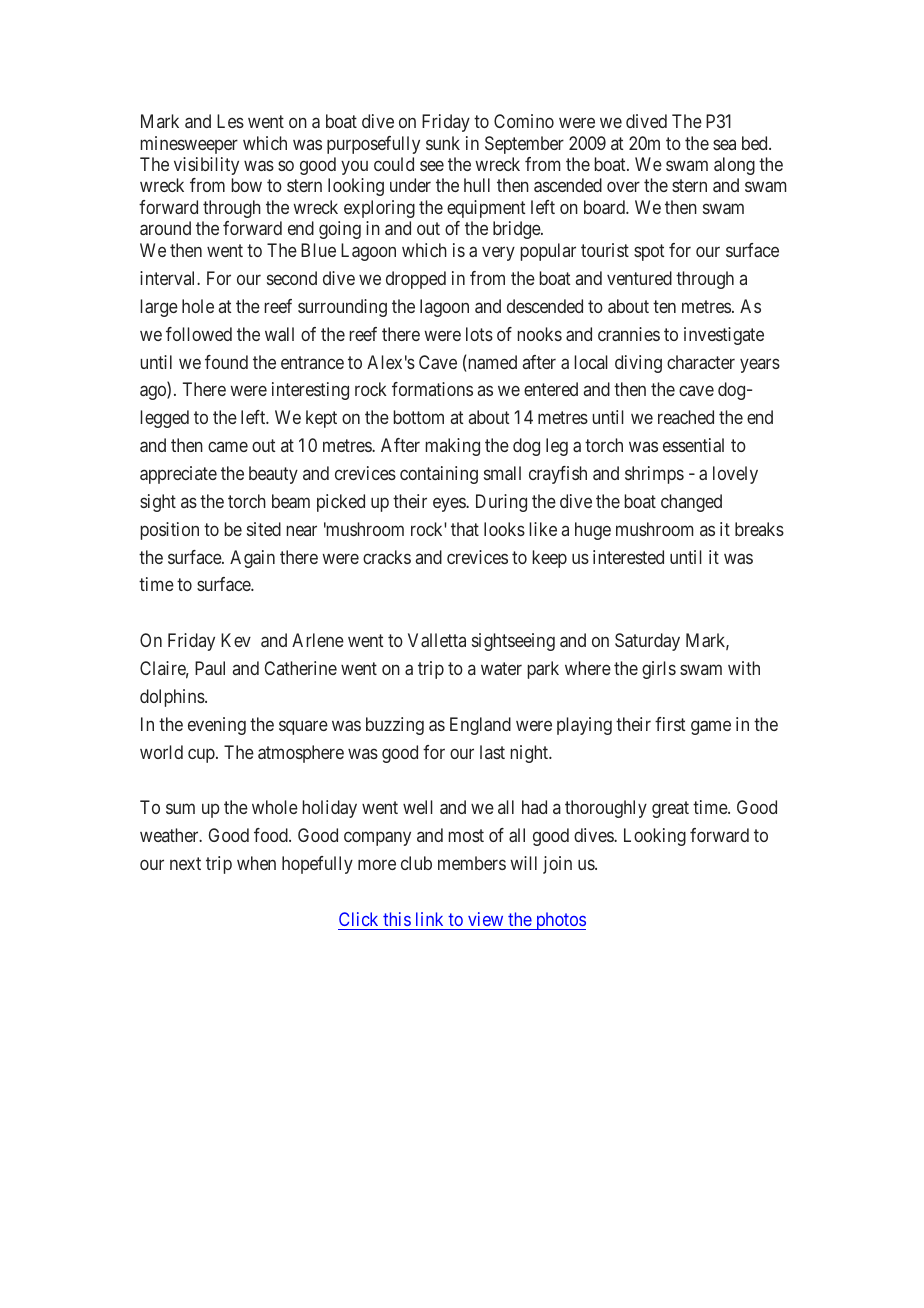  Describe the element at coordinates (230, 121) in the image. I see `Les` at that location.
